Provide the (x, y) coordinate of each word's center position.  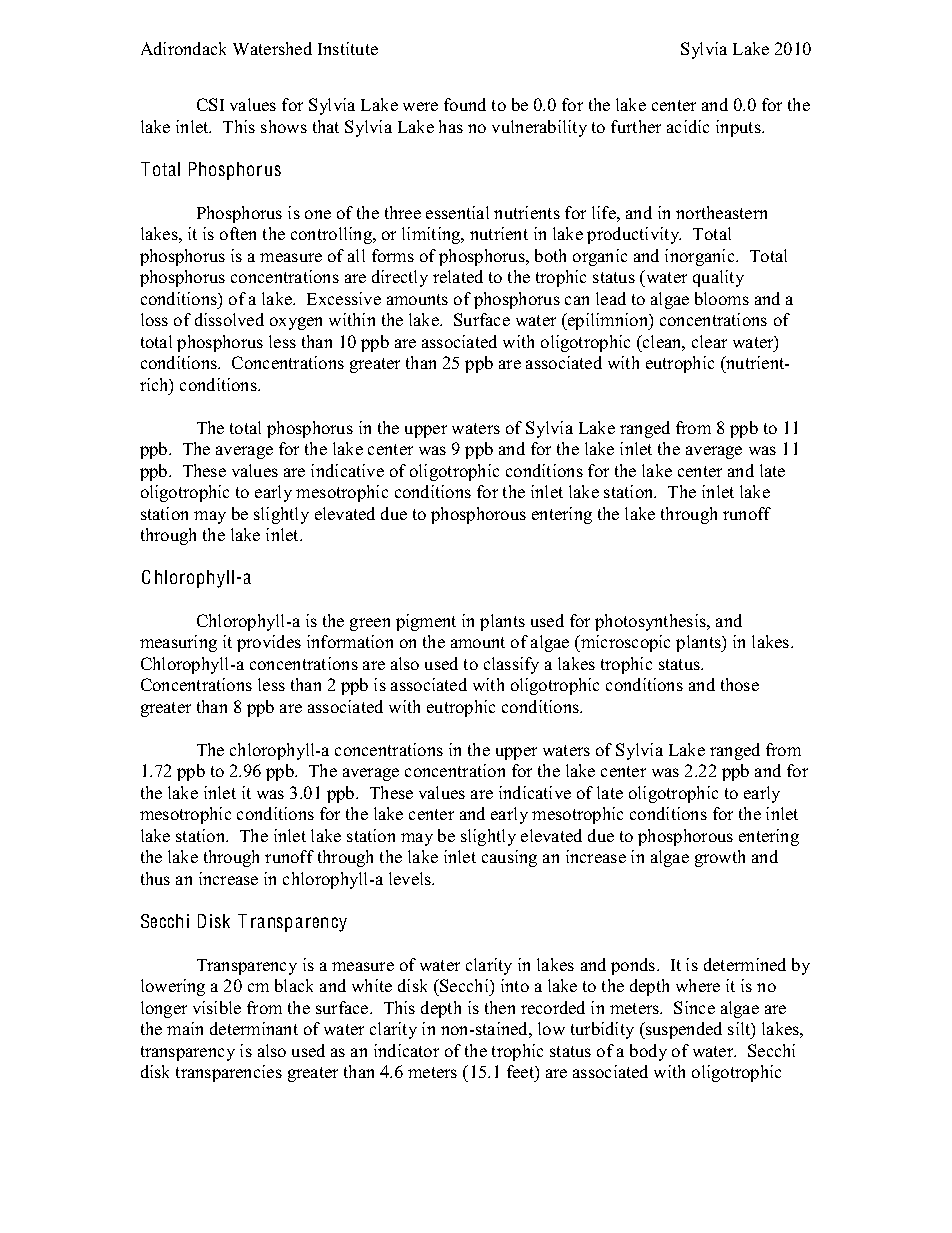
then (500, 1007)
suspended (683, 1030)
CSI (210, 104)
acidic (688, 126)
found (465, 104)
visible (217, 1007)
